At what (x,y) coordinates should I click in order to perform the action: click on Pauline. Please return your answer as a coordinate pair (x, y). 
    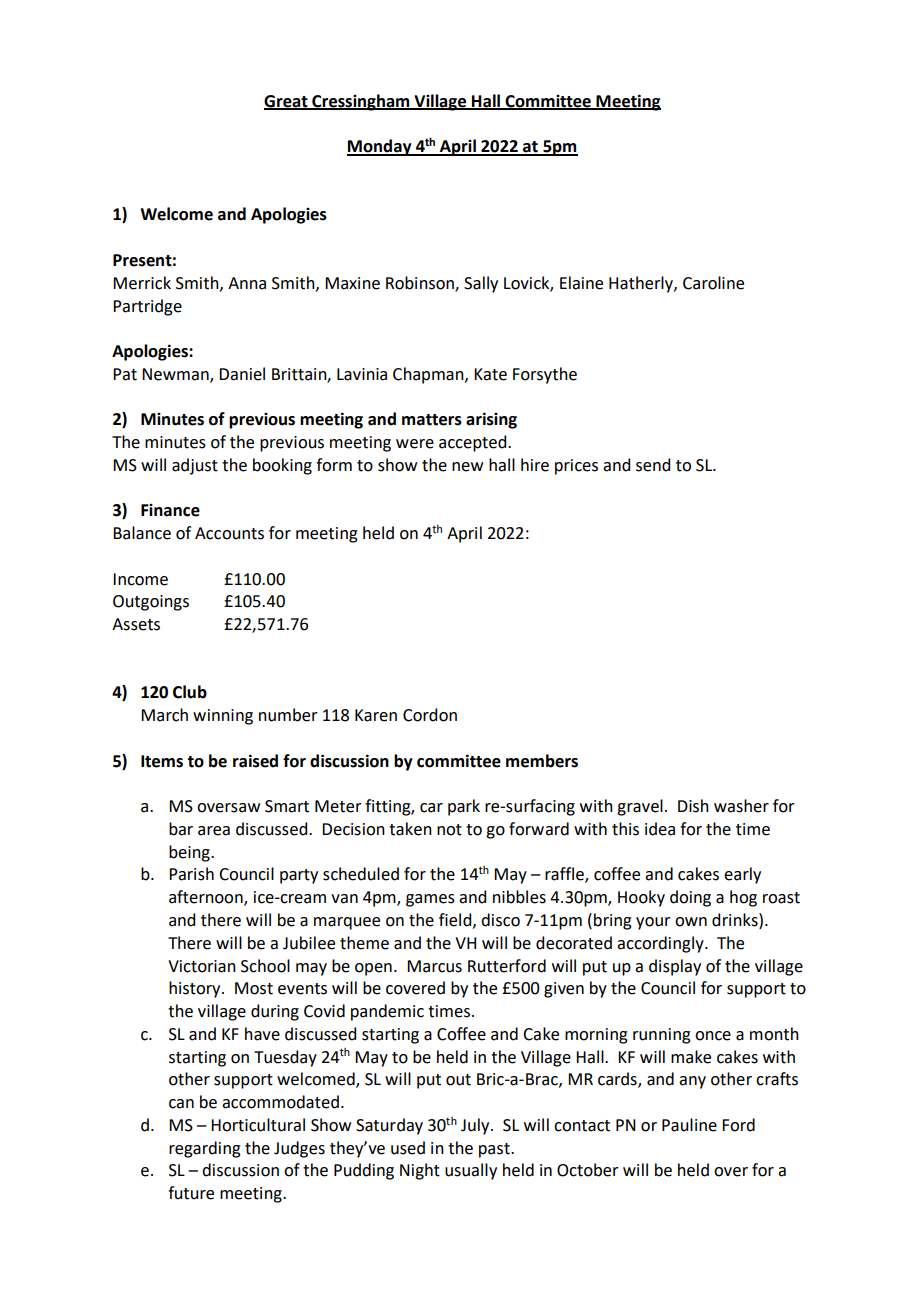
    Looking at the image, I should click on (689, 1125).
